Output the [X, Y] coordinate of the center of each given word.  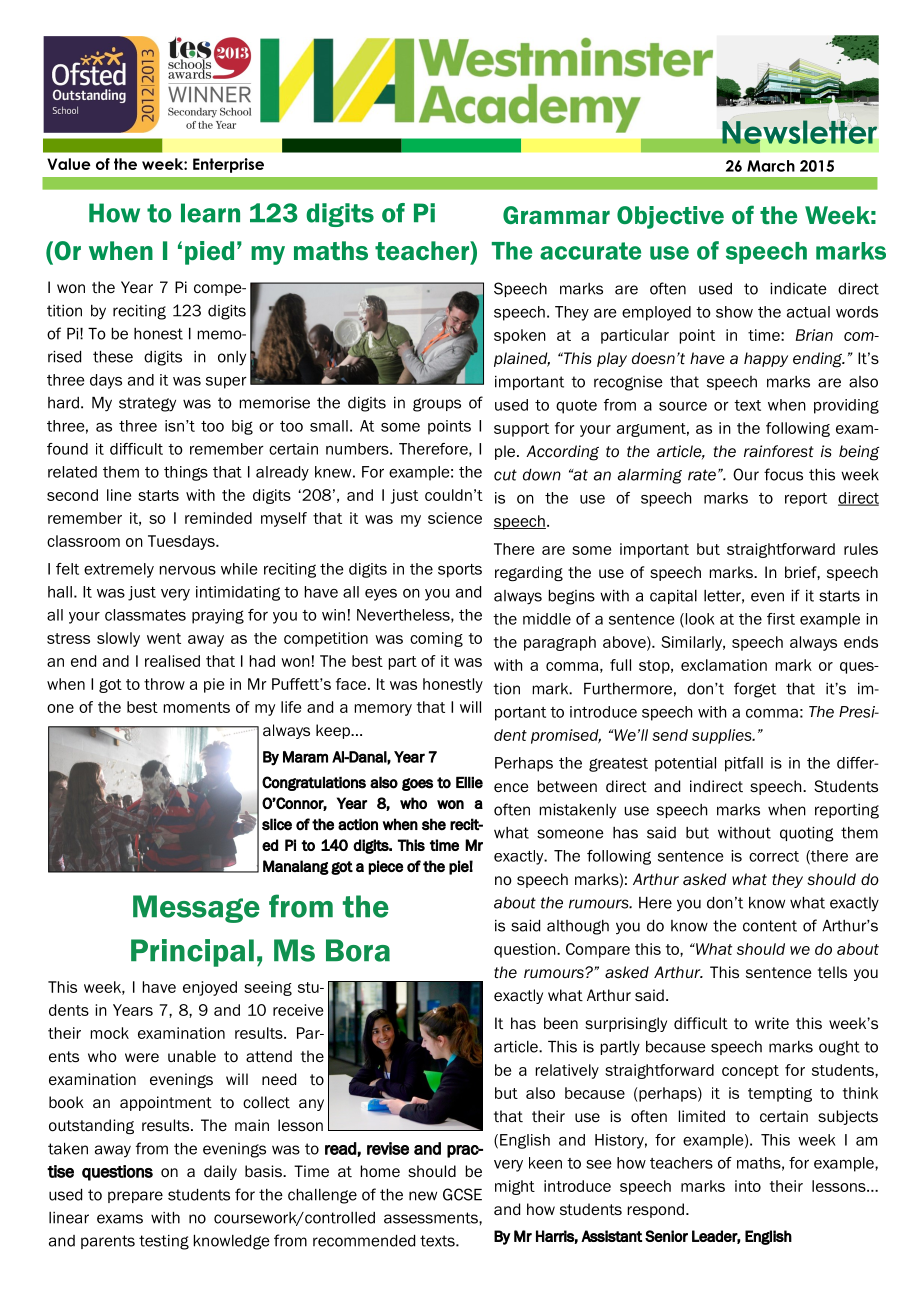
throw [164, 684]
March [771, 166]
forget [755, 690]
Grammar [556, 215]
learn [210, 213]
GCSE [462, 1194]
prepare [135, 1197]
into [748, 1186]
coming [436, 639]
